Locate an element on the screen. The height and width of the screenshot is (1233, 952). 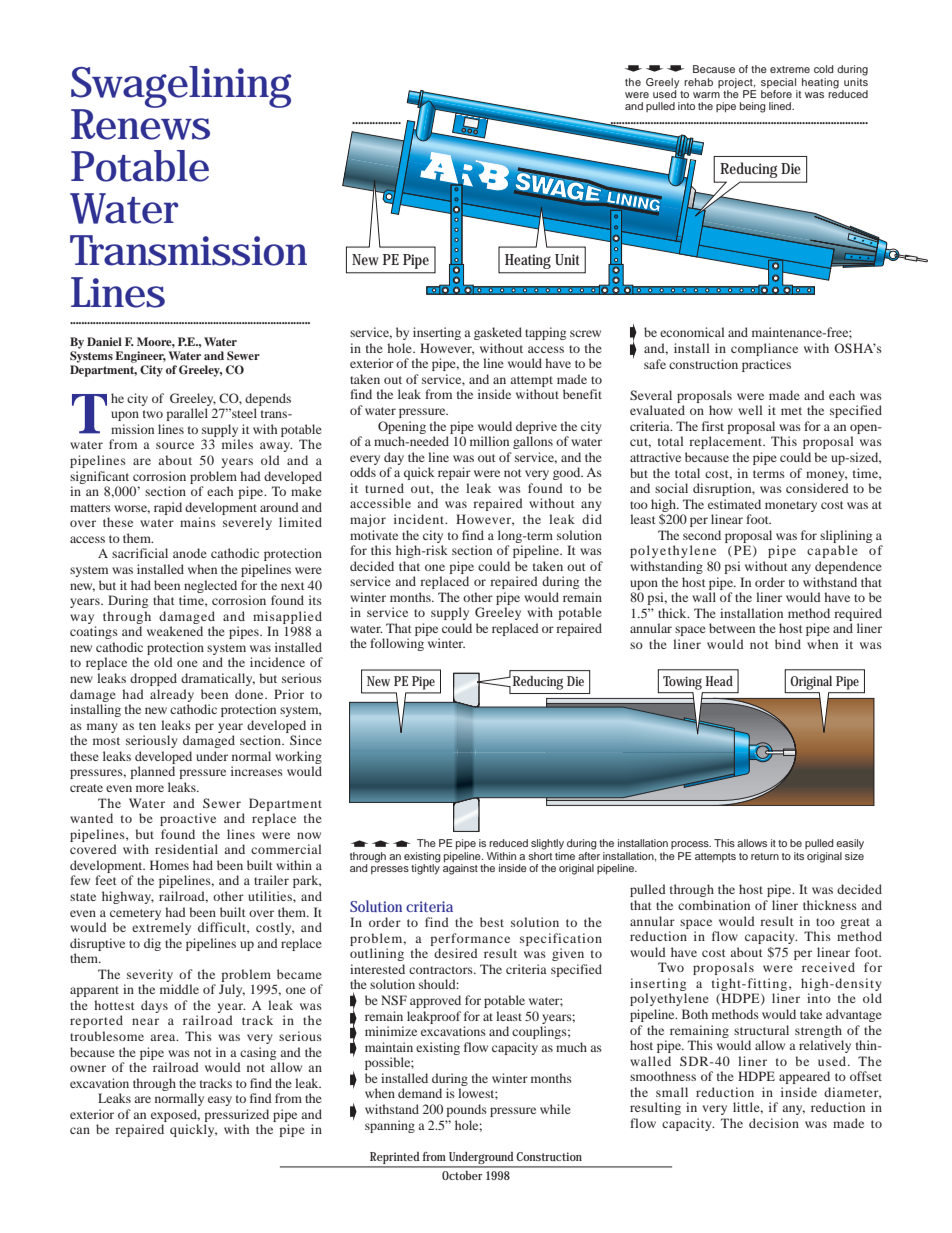
against is located at coordinates (460, 869).
